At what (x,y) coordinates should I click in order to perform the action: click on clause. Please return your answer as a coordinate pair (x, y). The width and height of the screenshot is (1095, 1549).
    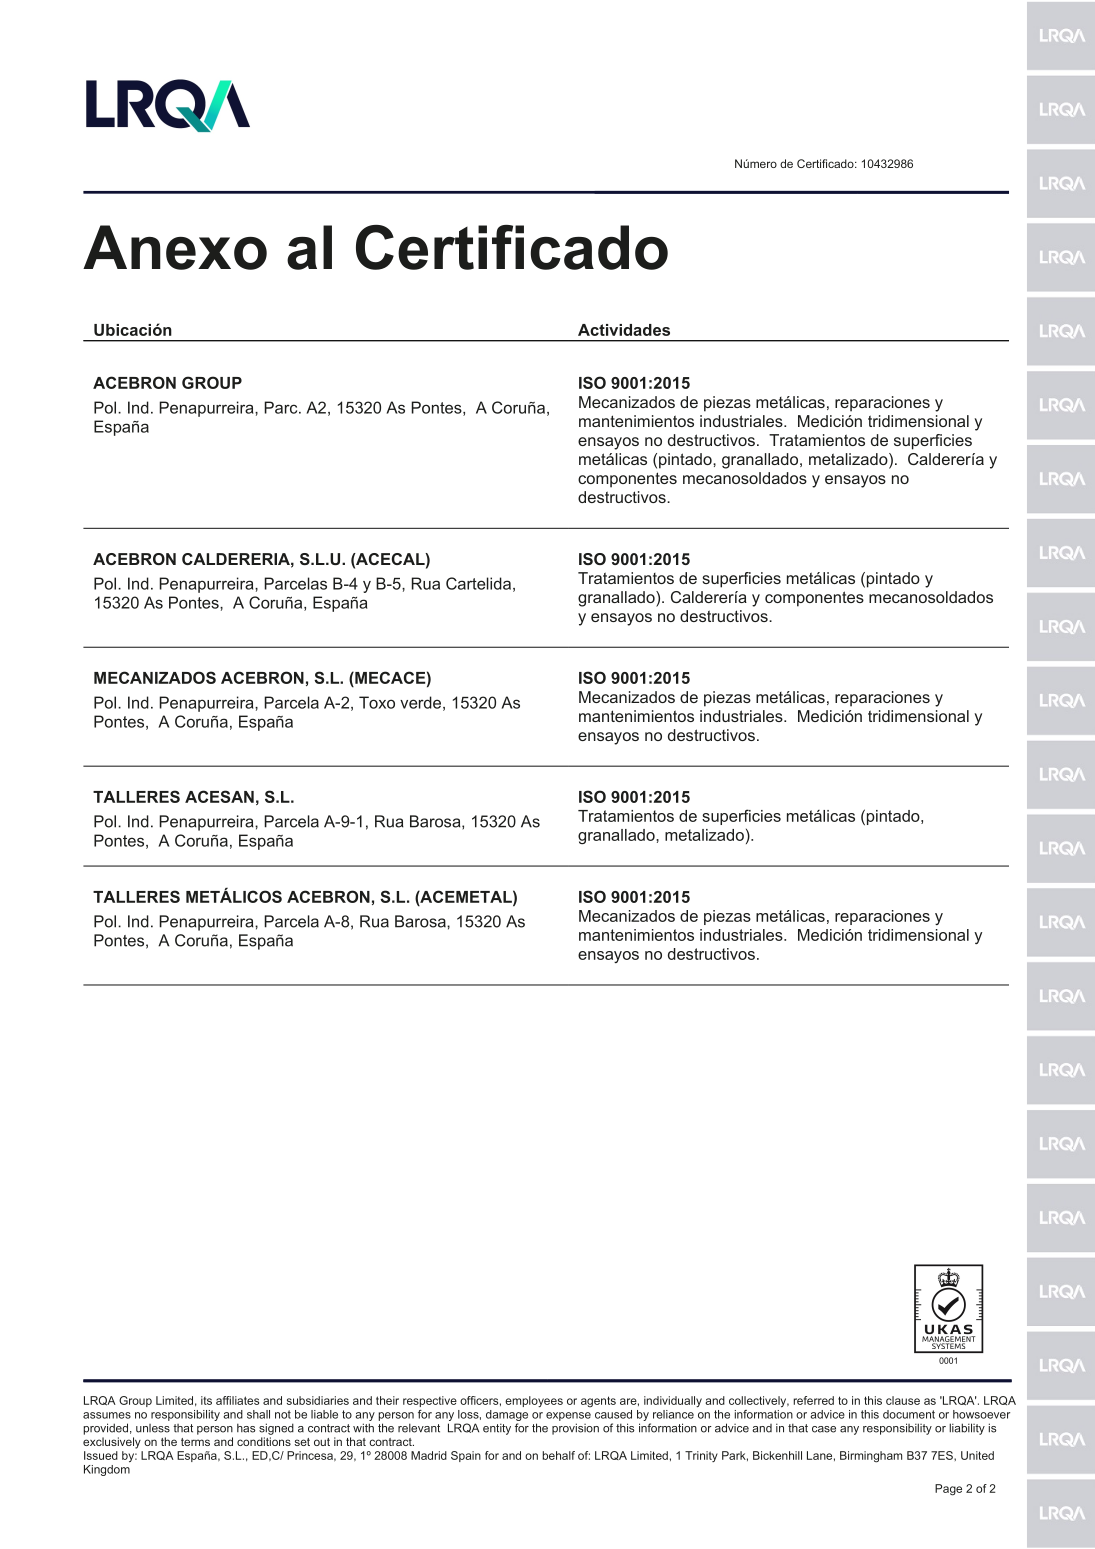
    Looking at the image, I should click on (903, 1400).
